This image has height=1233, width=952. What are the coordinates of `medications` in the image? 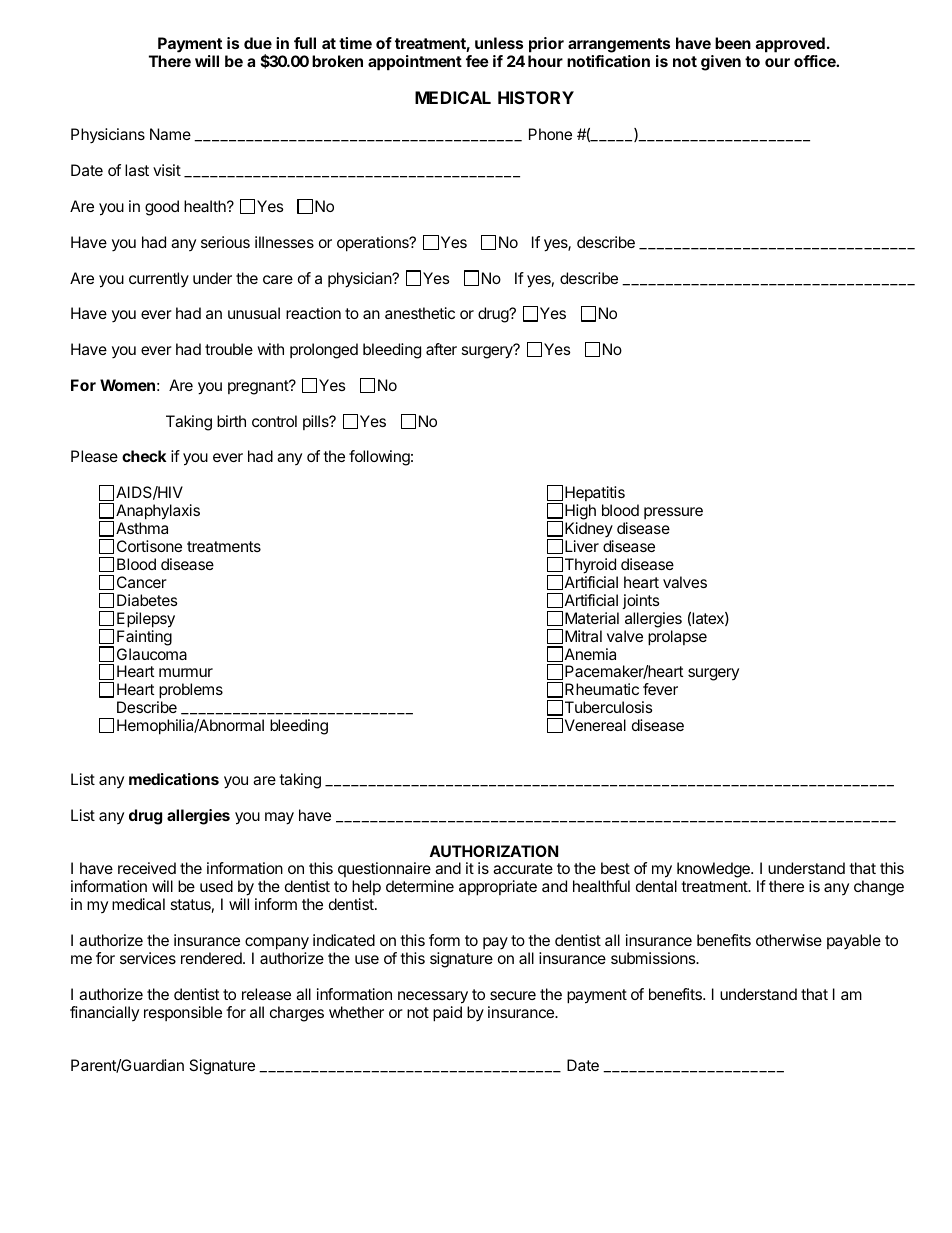 It's located at (174, 779).
